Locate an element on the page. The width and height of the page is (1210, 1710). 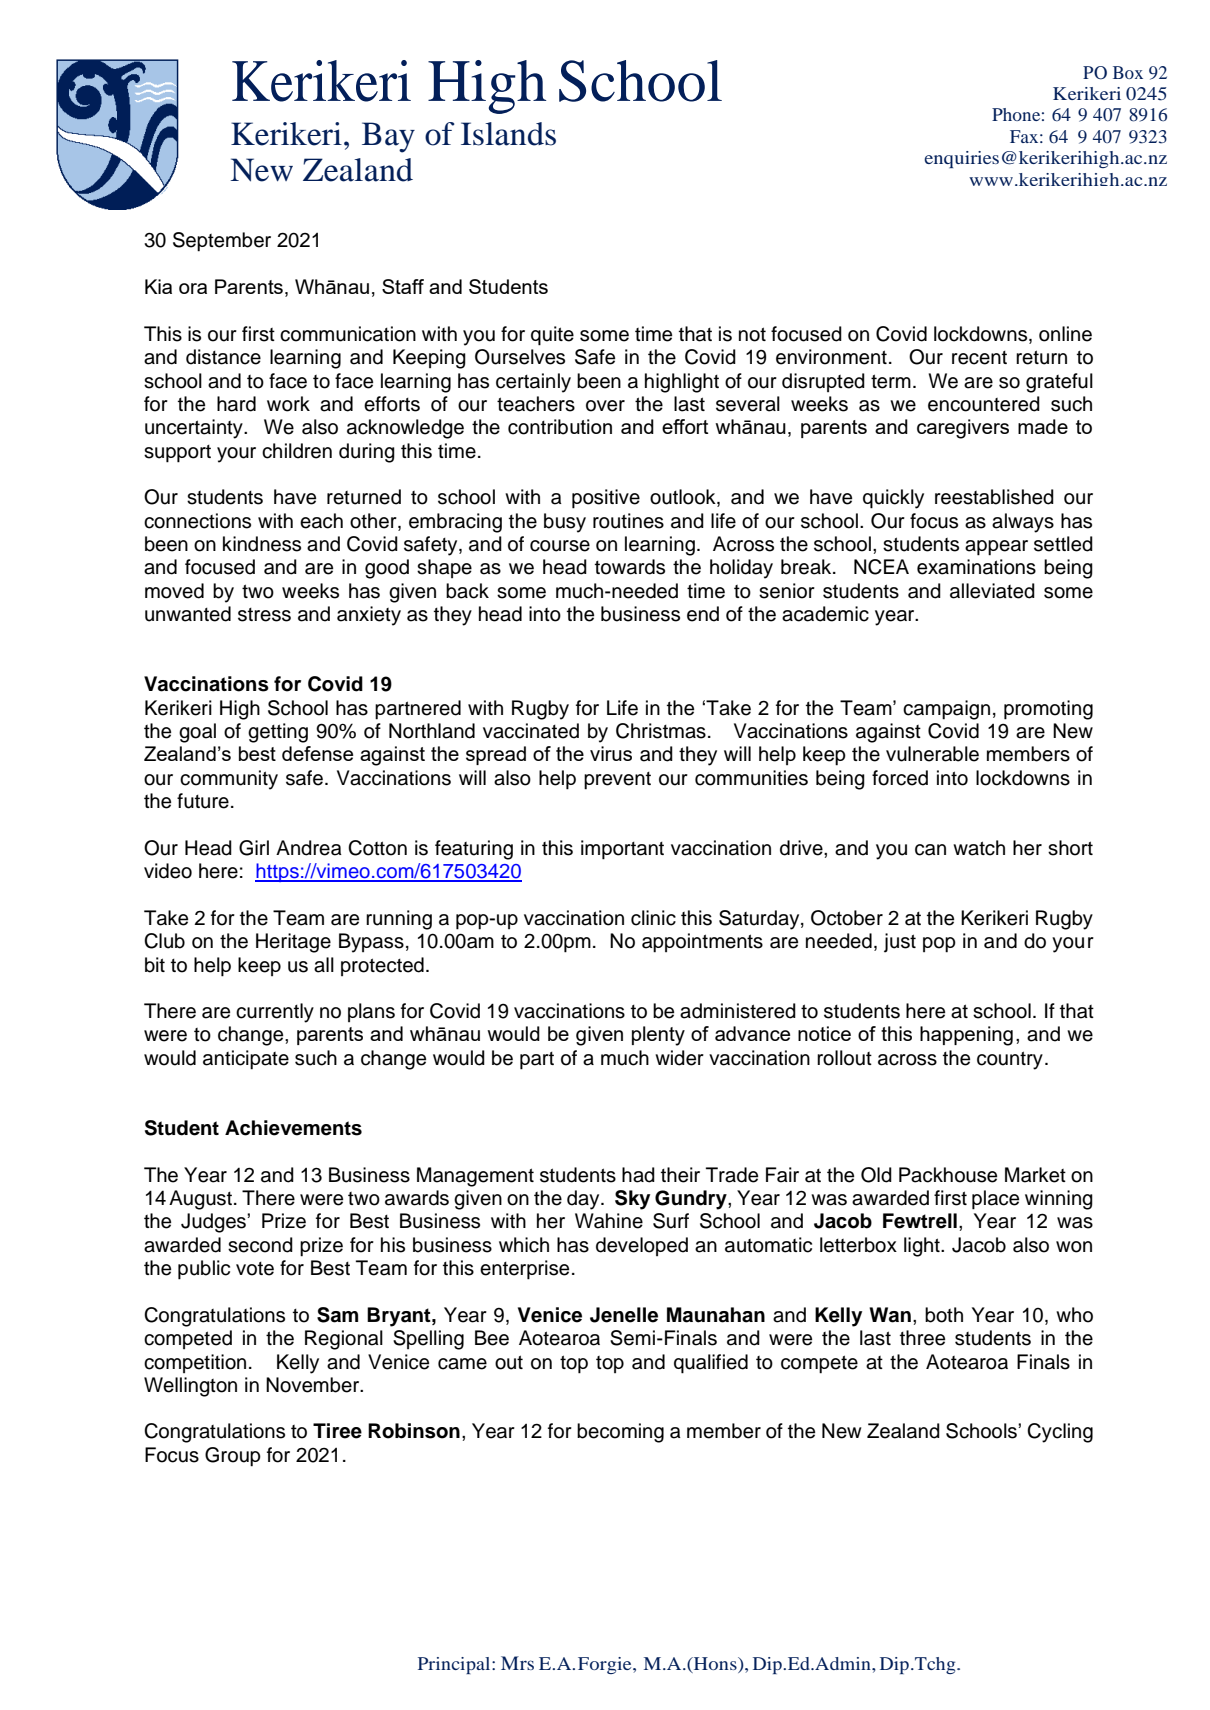
online is located at coordinates (1065, 334).
